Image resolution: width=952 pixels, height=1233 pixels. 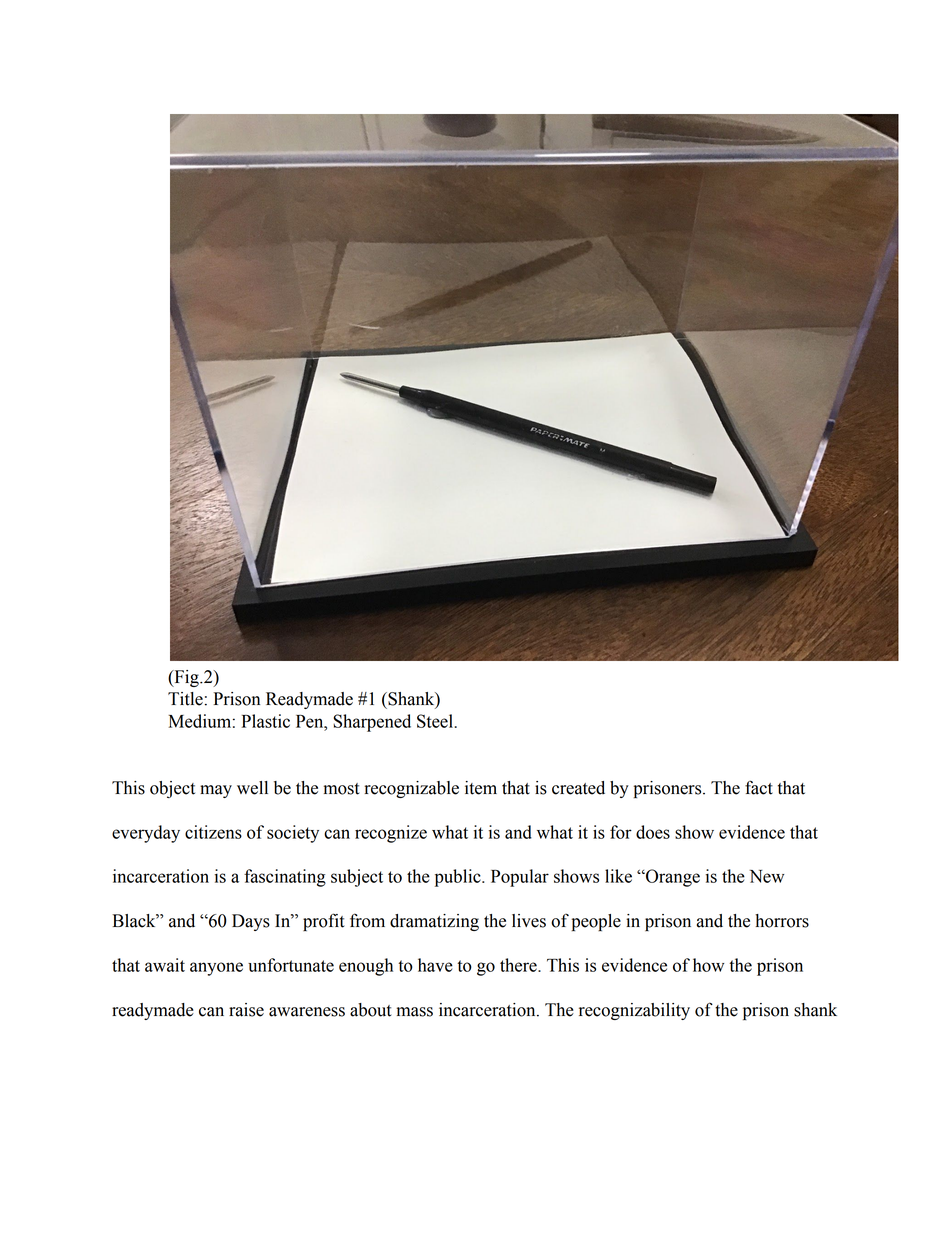 What do you see at coordinates (185, 699) in the screenshot?
I see `Title` at bounding box center [185, 699].
